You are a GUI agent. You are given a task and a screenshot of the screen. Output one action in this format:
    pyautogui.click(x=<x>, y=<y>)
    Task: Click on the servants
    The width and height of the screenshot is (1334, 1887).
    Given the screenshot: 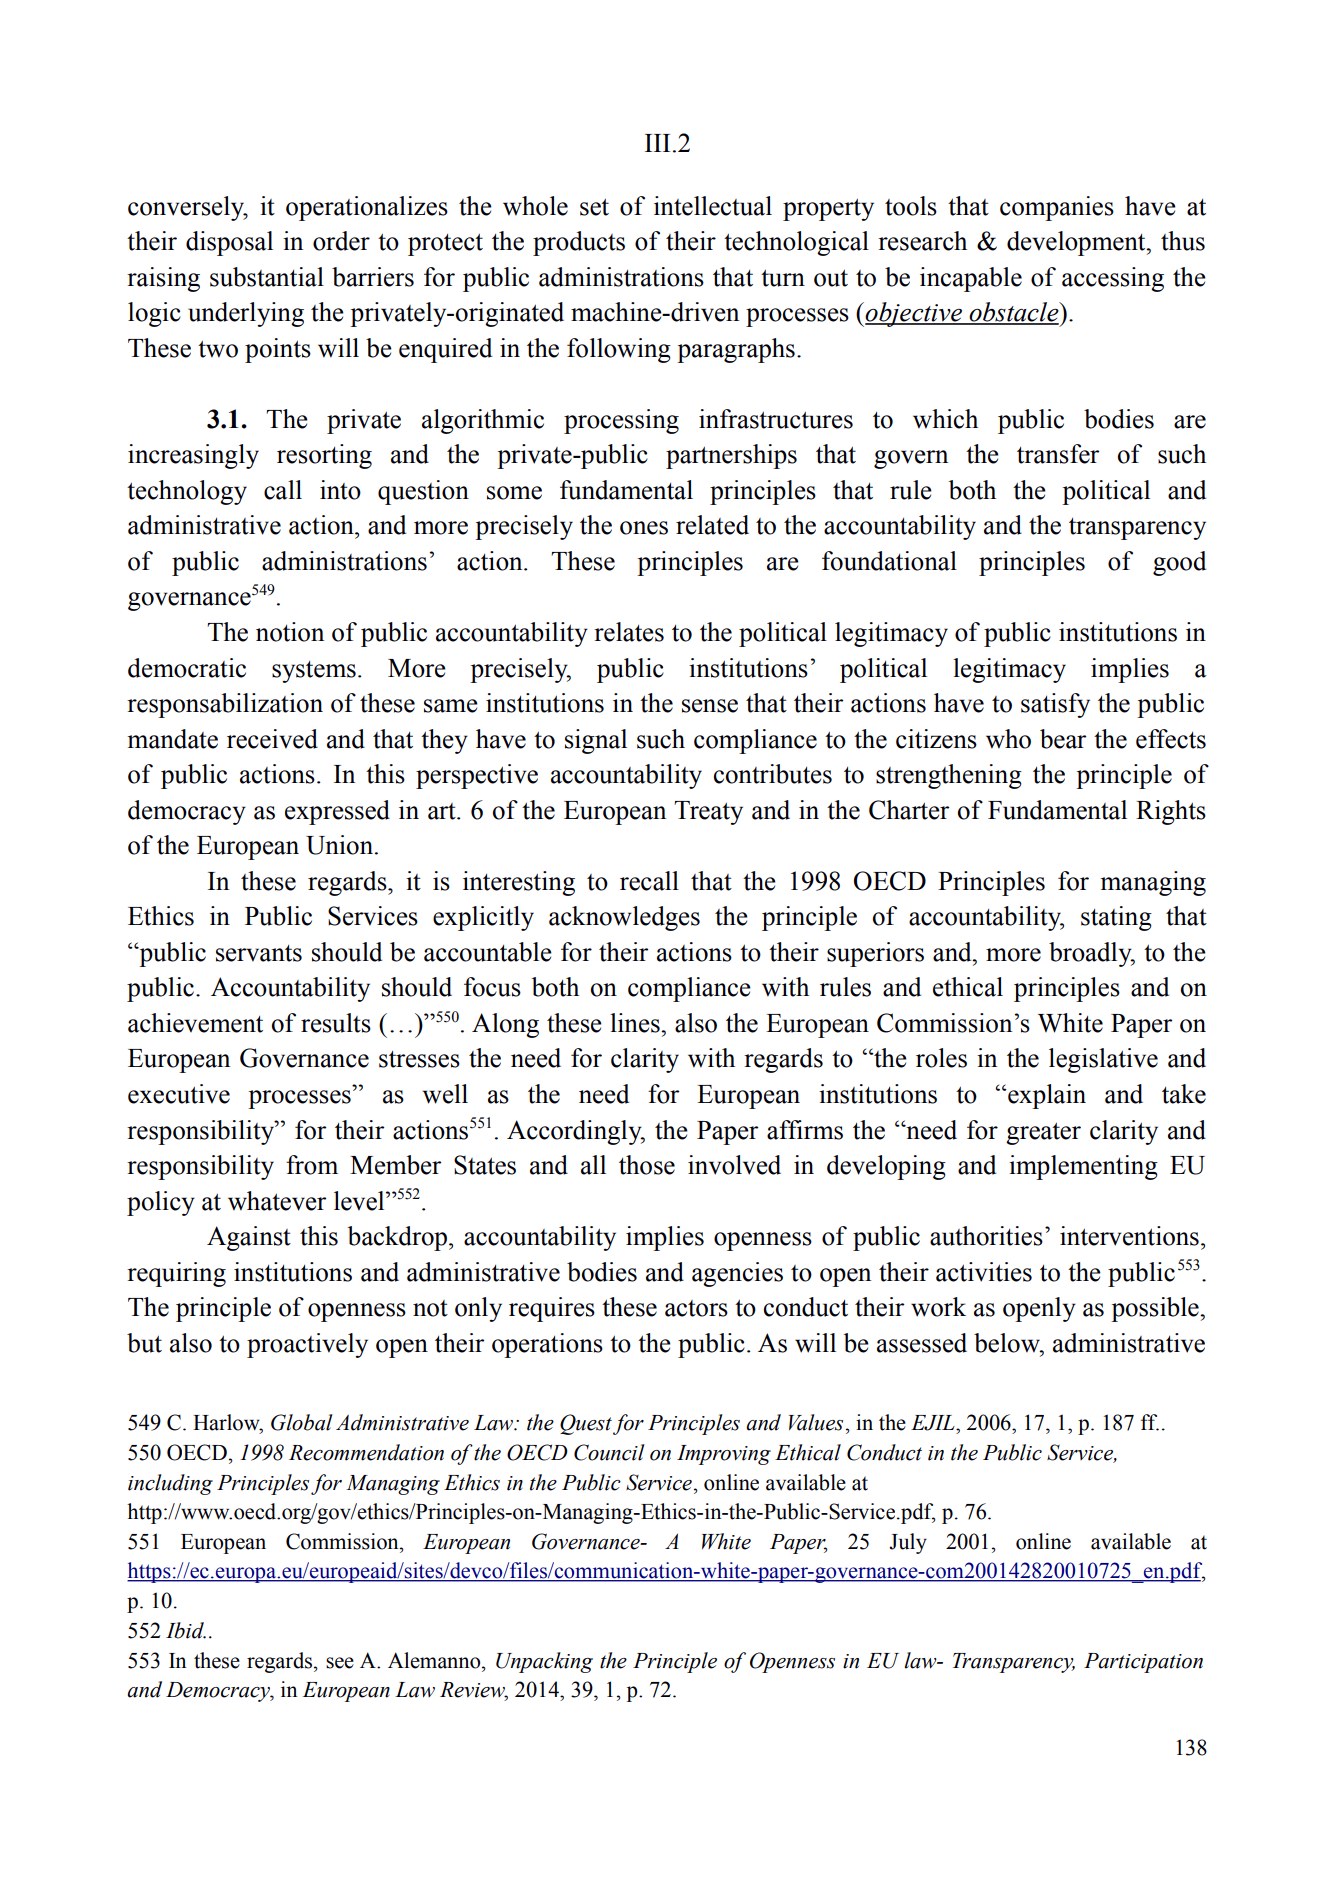 What is the action you would take?
    pyautogui.click(x=259, y=953)
